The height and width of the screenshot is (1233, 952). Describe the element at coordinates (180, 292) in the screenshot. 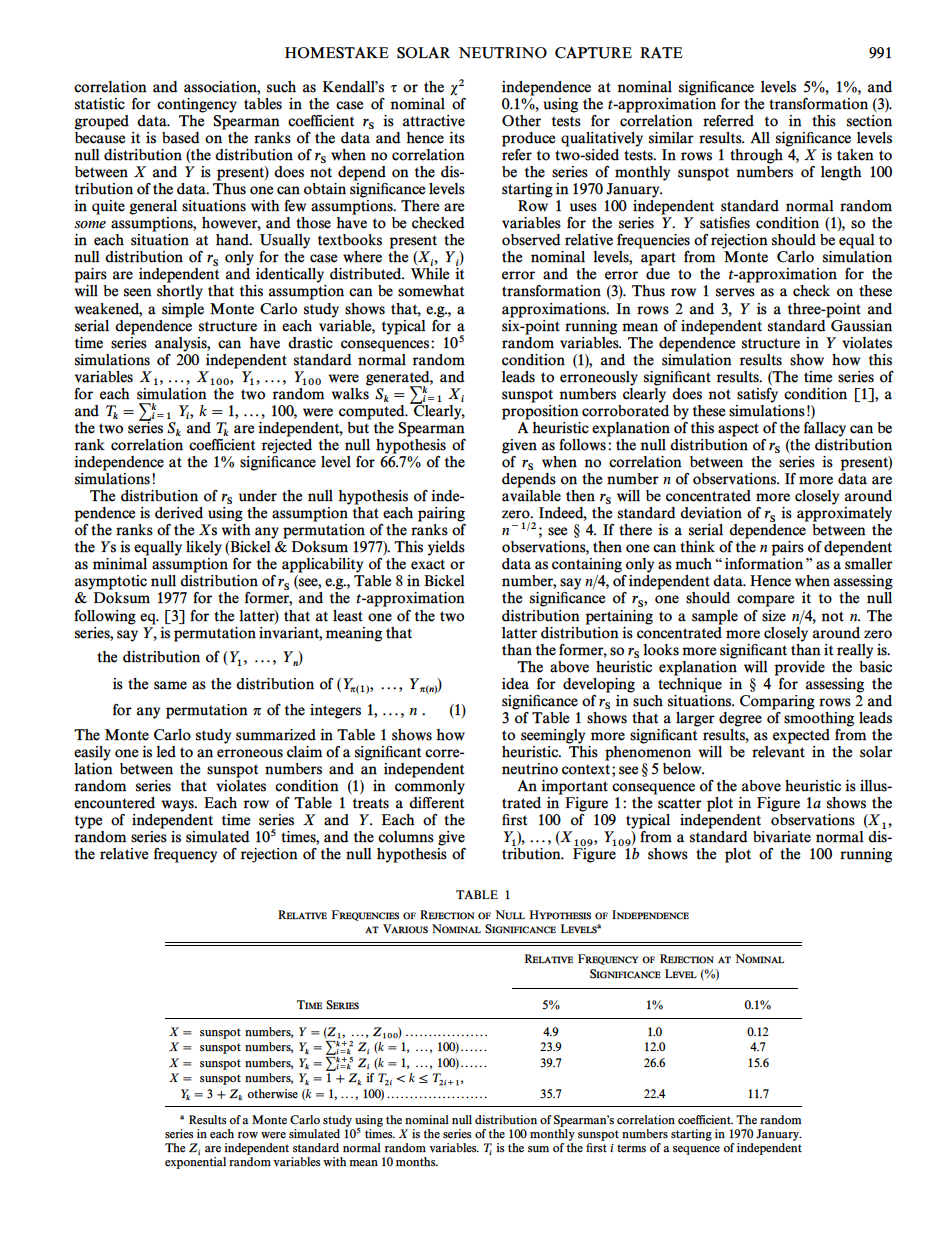

I see `shortly` at that location.
